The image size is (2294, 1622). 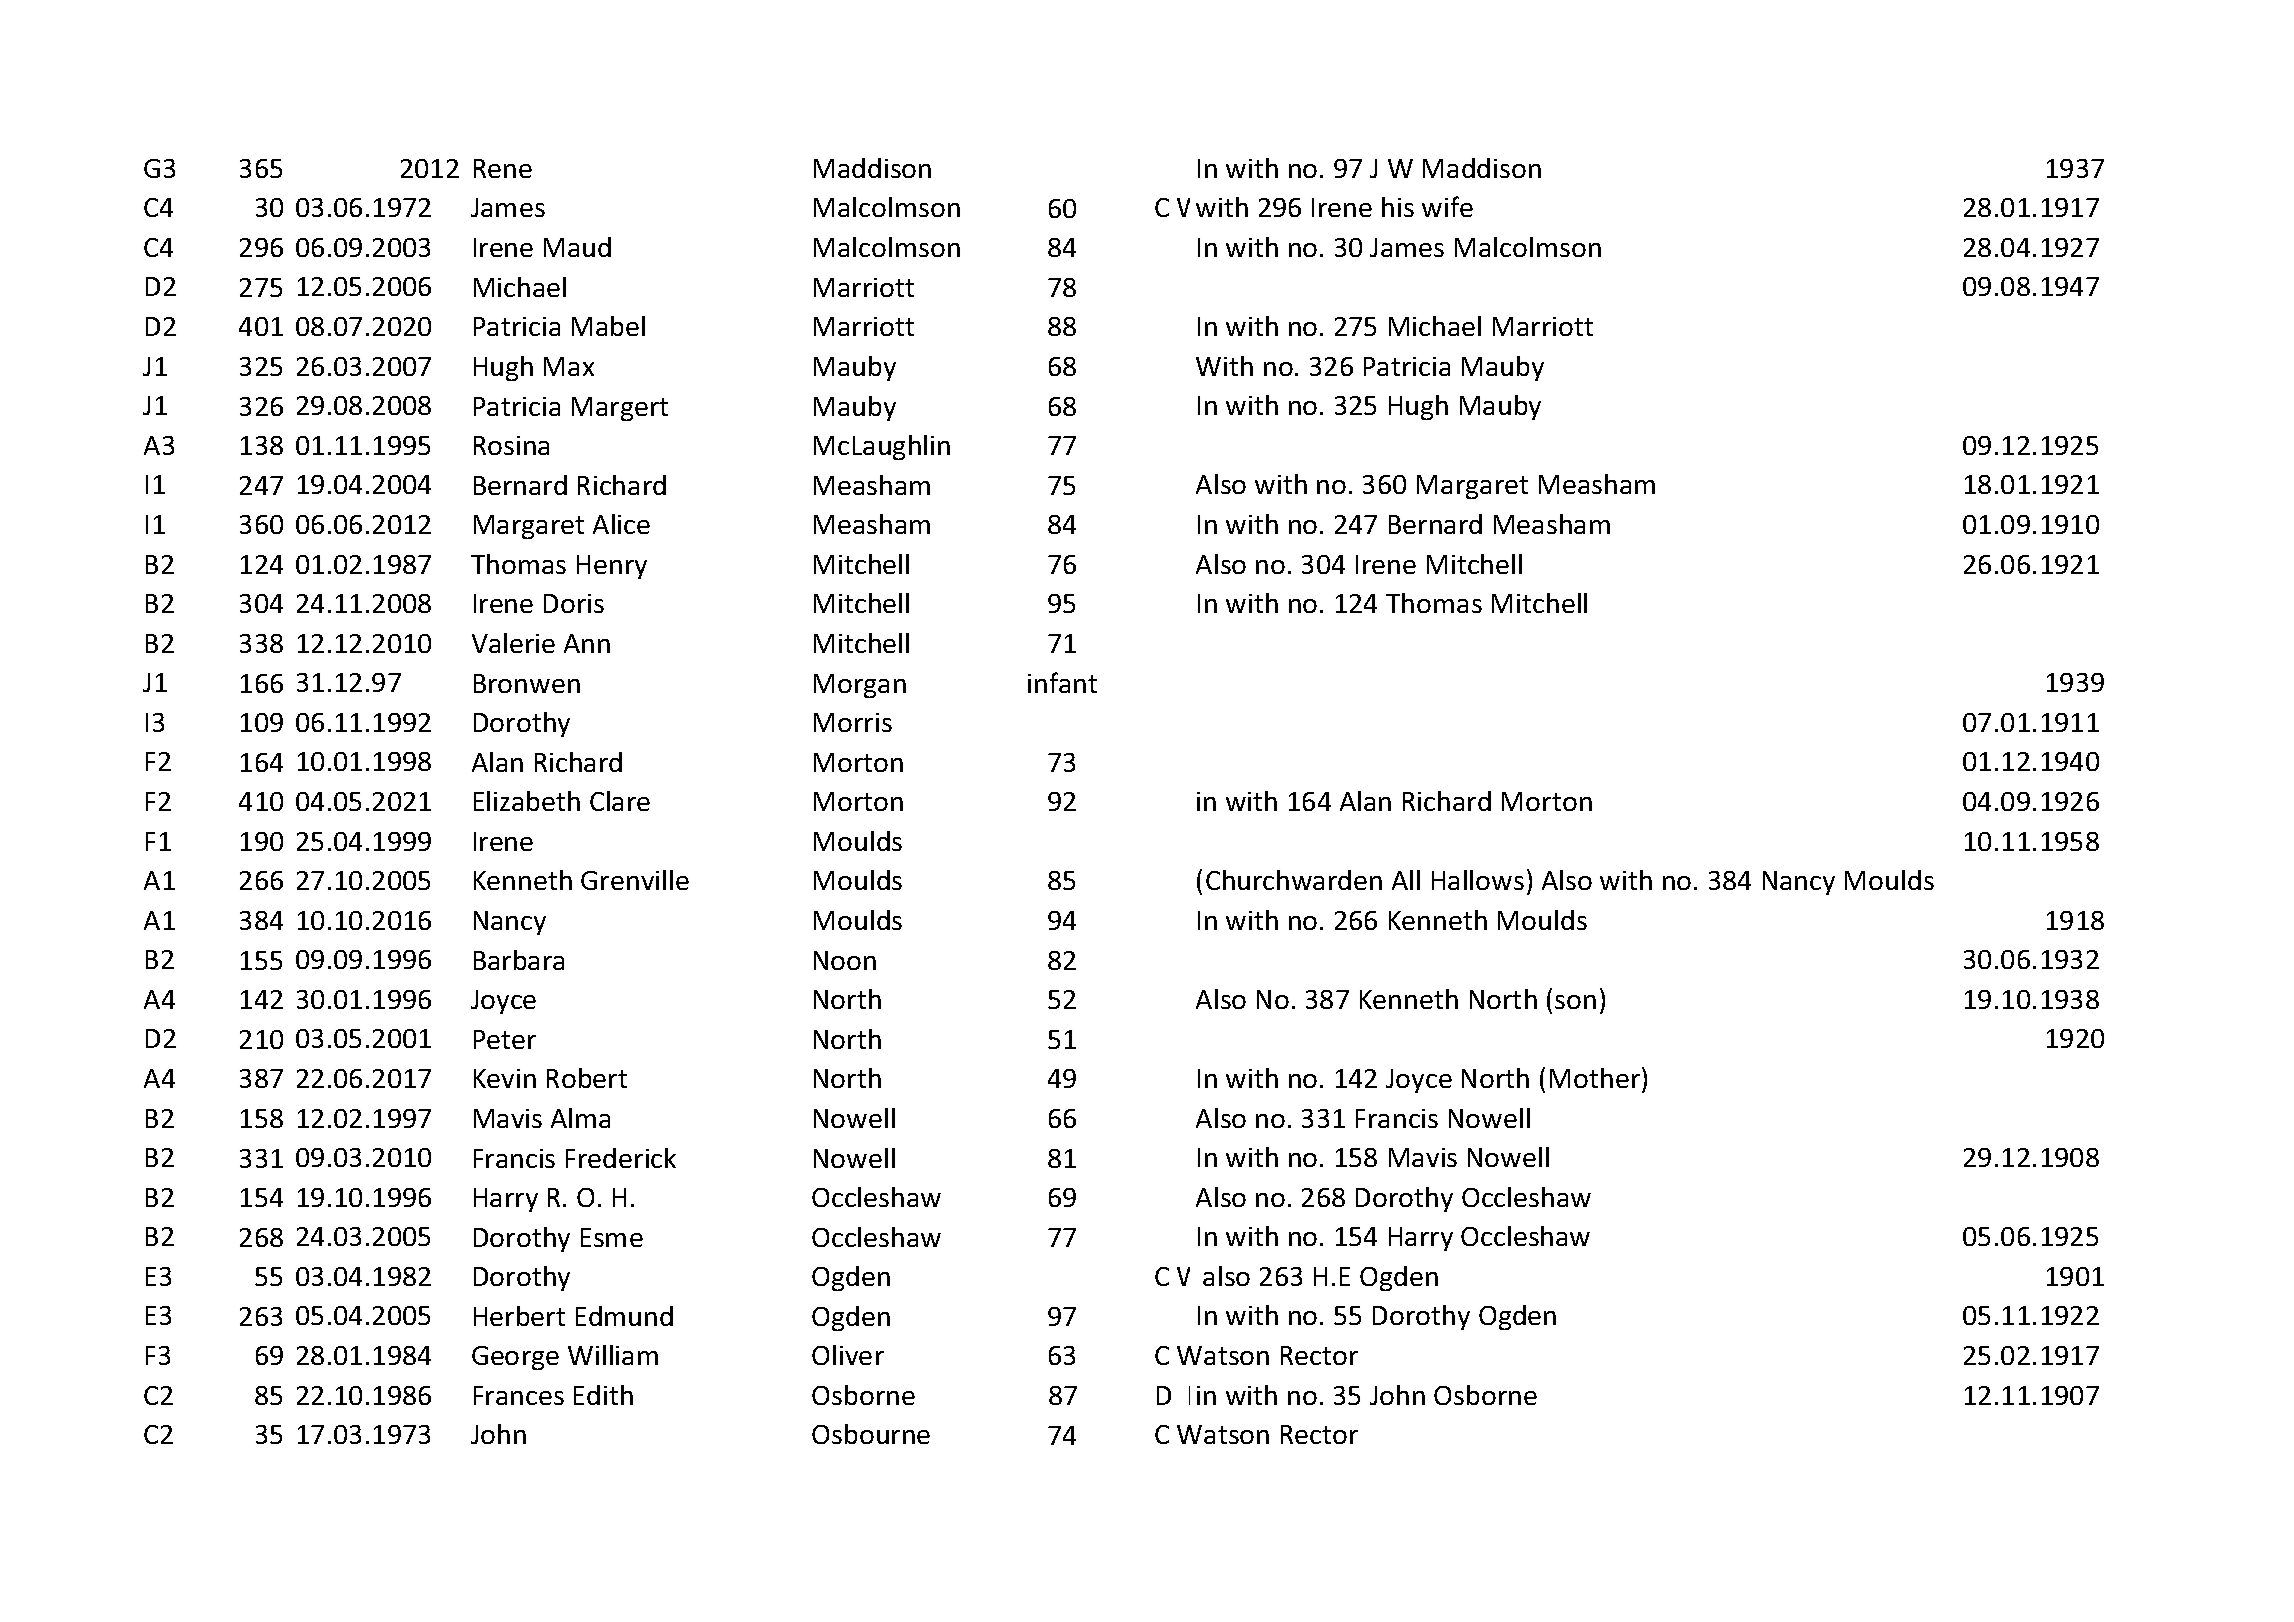 I want to click on wife, so click(x=1447, y=206).
